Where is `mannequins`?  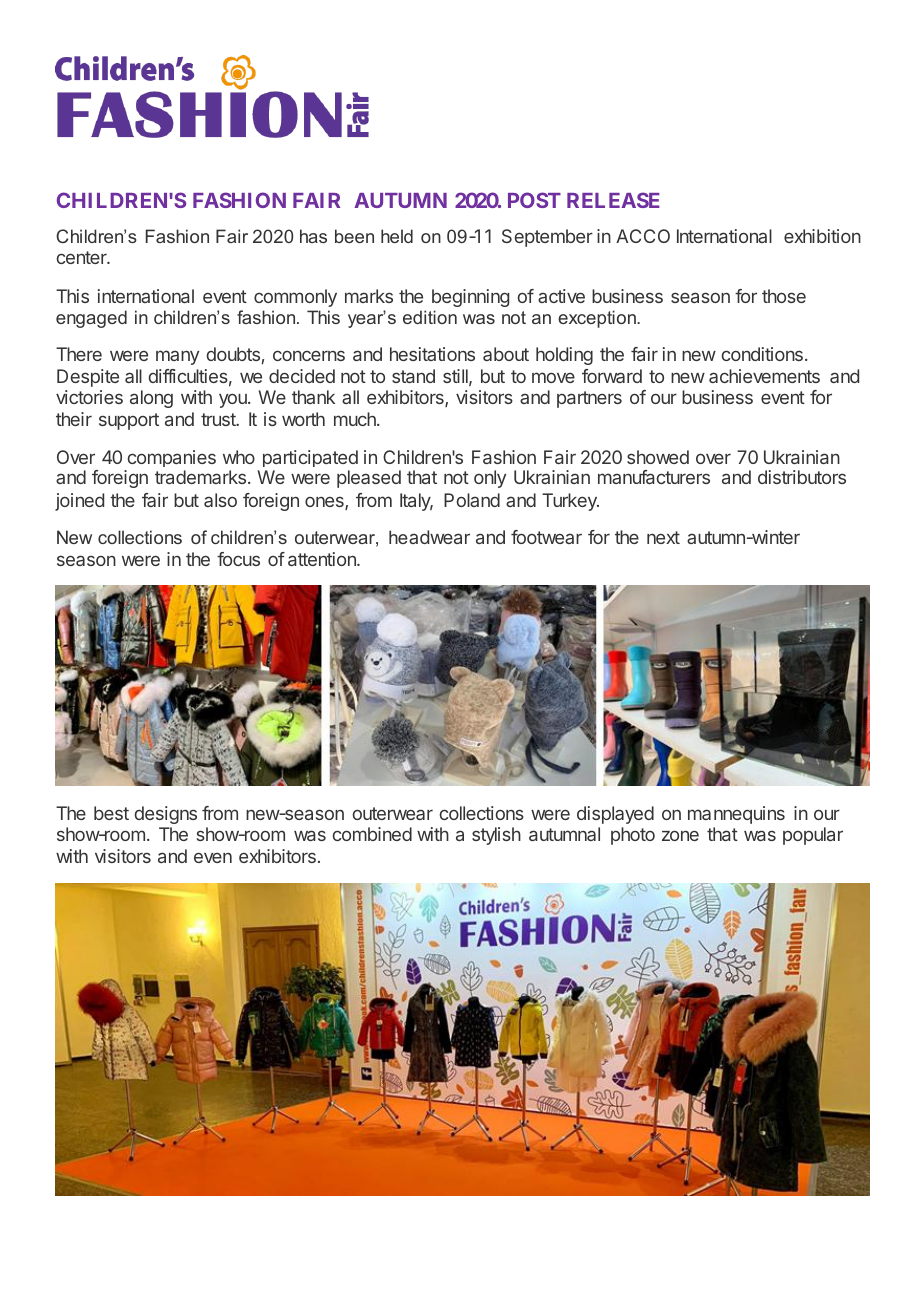
mannequins is located at coordinates (736, 815).
